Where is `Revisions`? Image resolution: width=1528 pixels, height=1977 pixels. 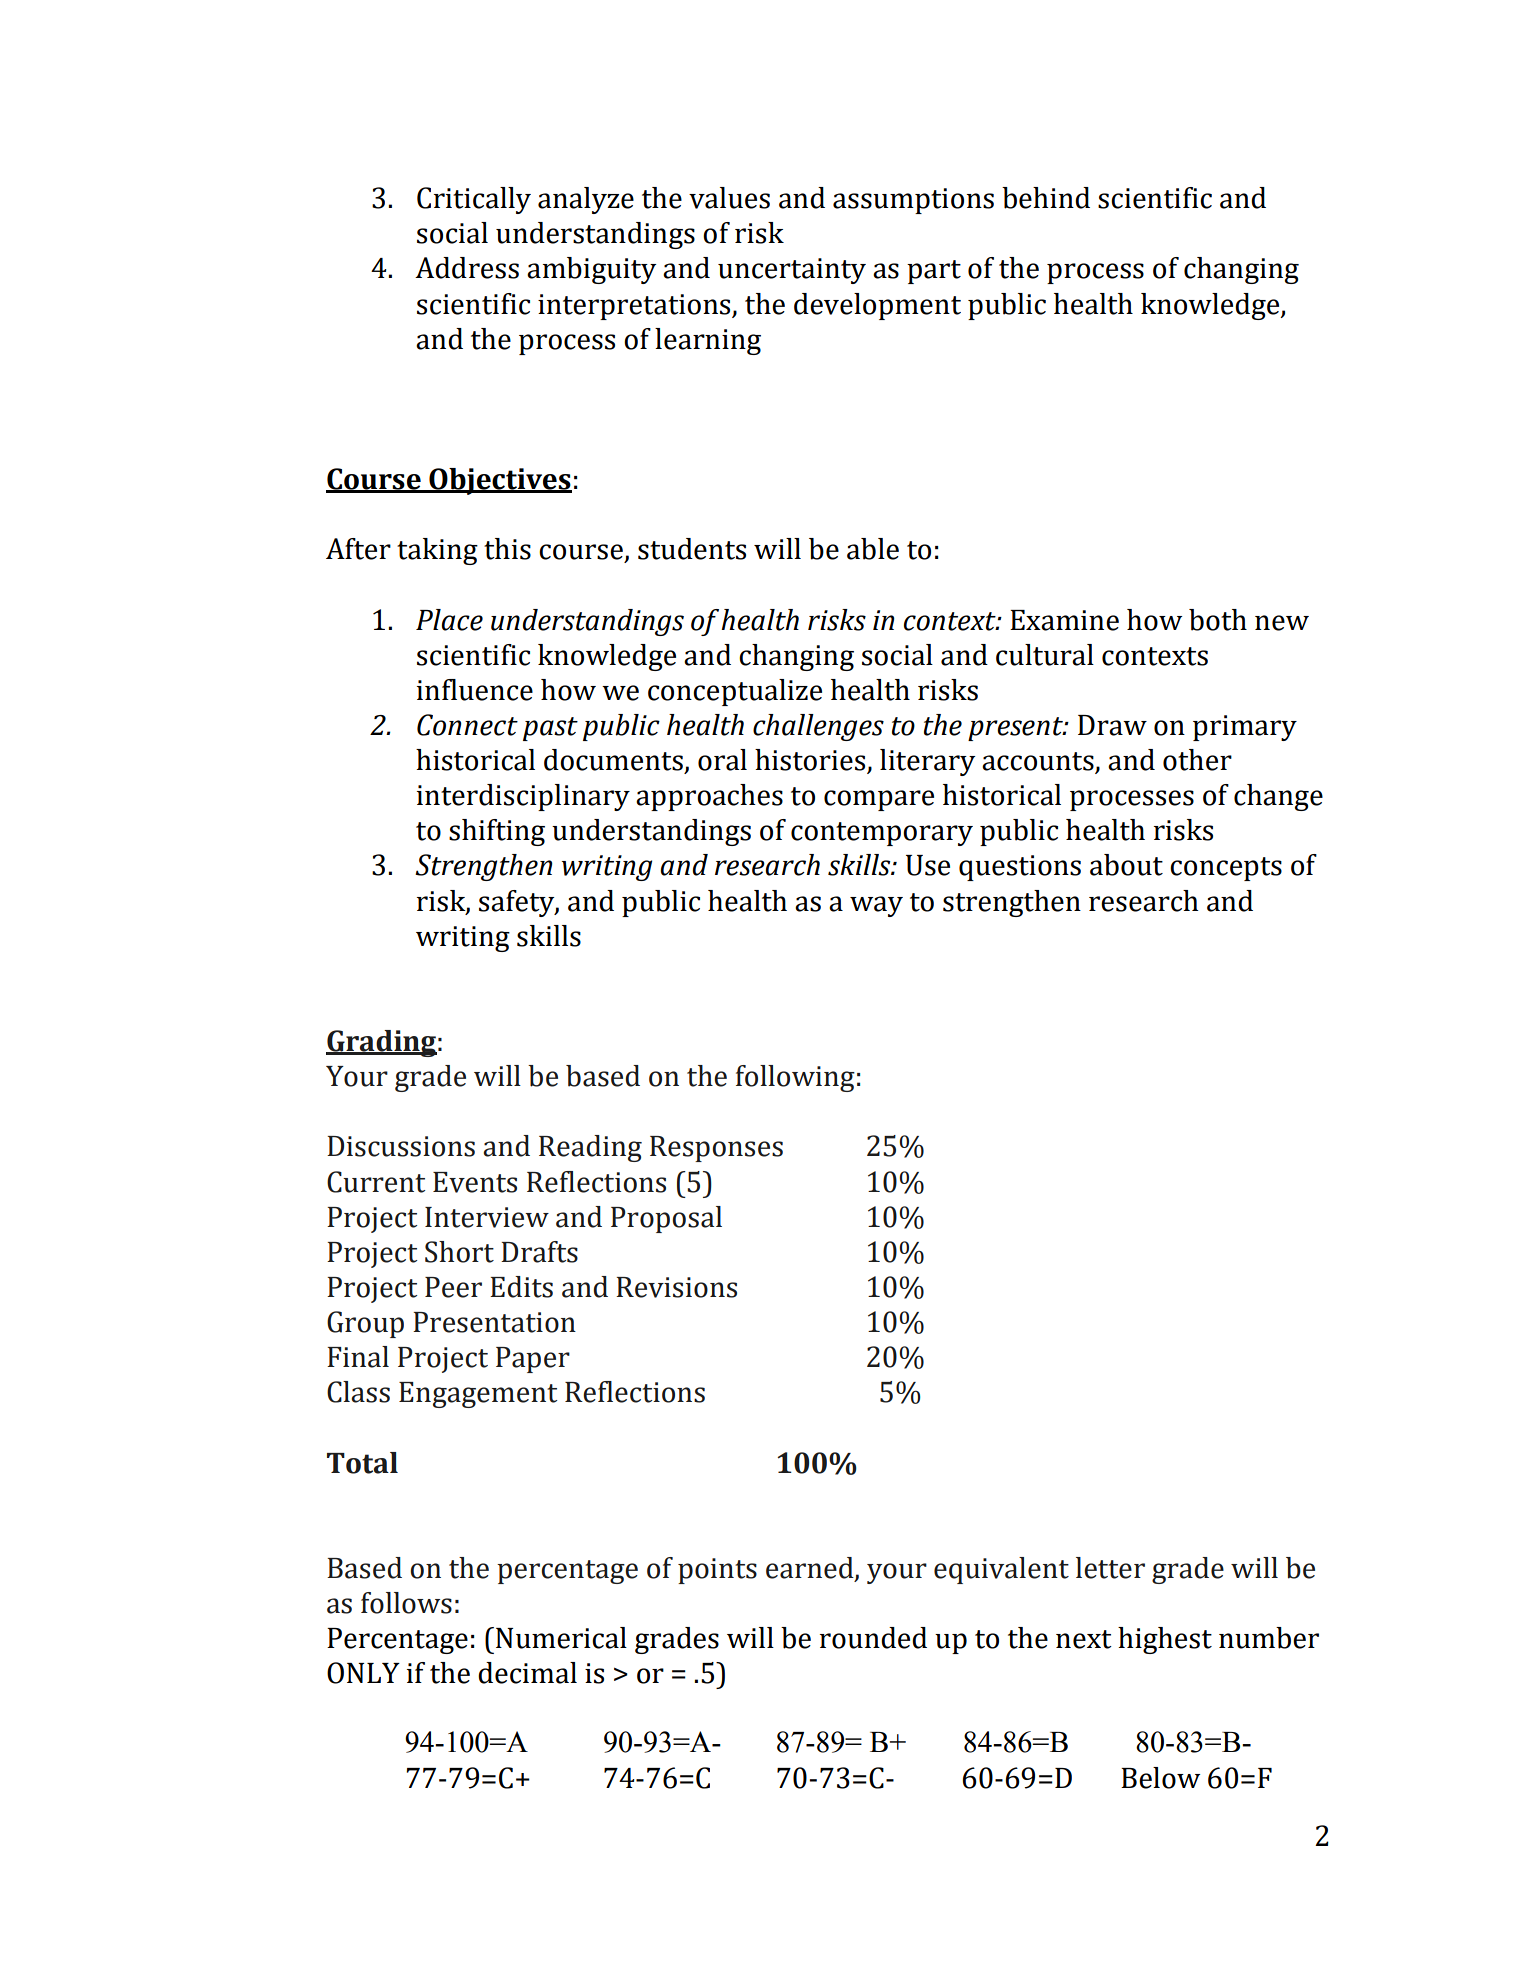
Revisions is located at coordinates (676, 1287).
